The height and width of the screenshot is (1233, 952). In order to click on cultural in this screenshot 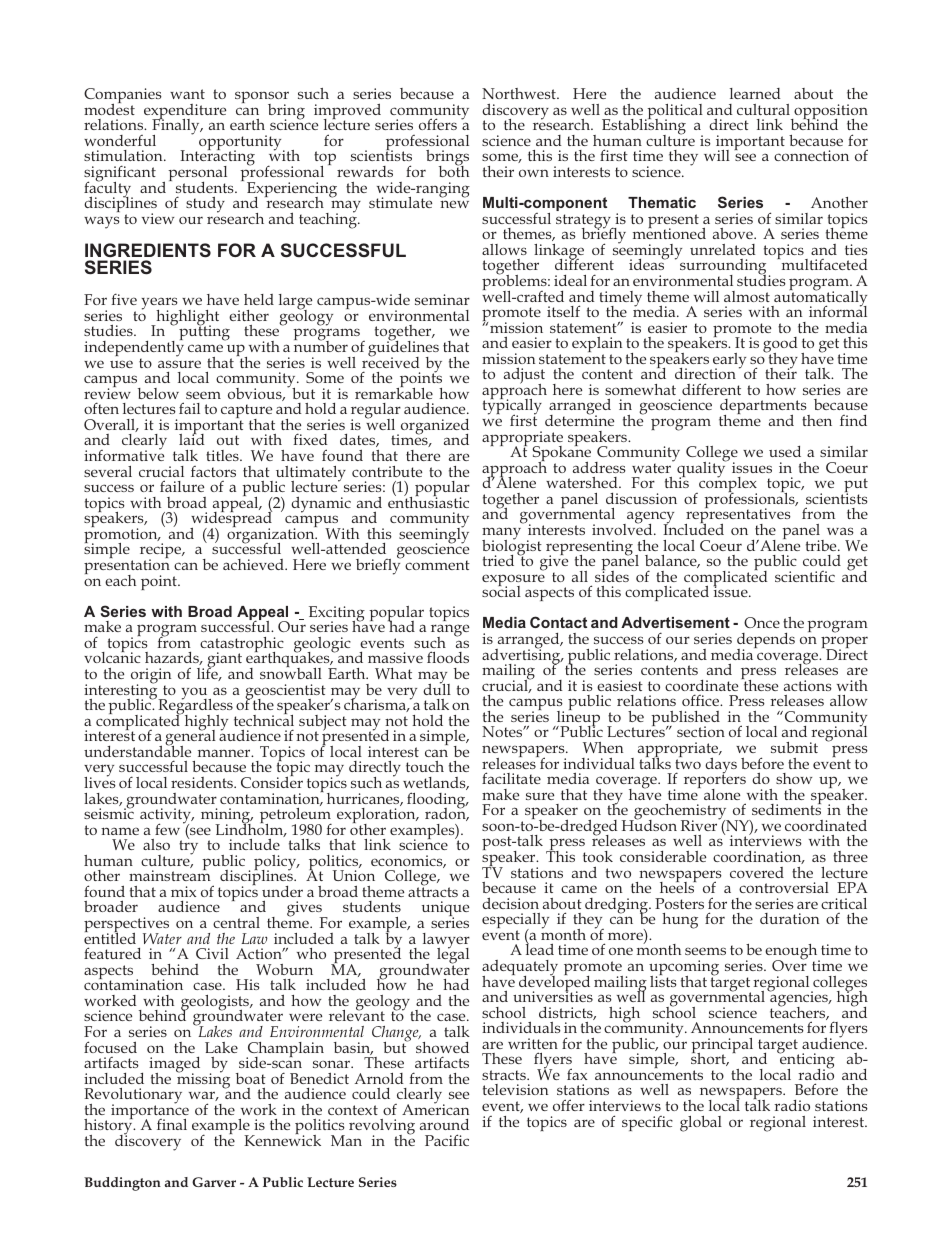, I will do `click(763, 109)`.
